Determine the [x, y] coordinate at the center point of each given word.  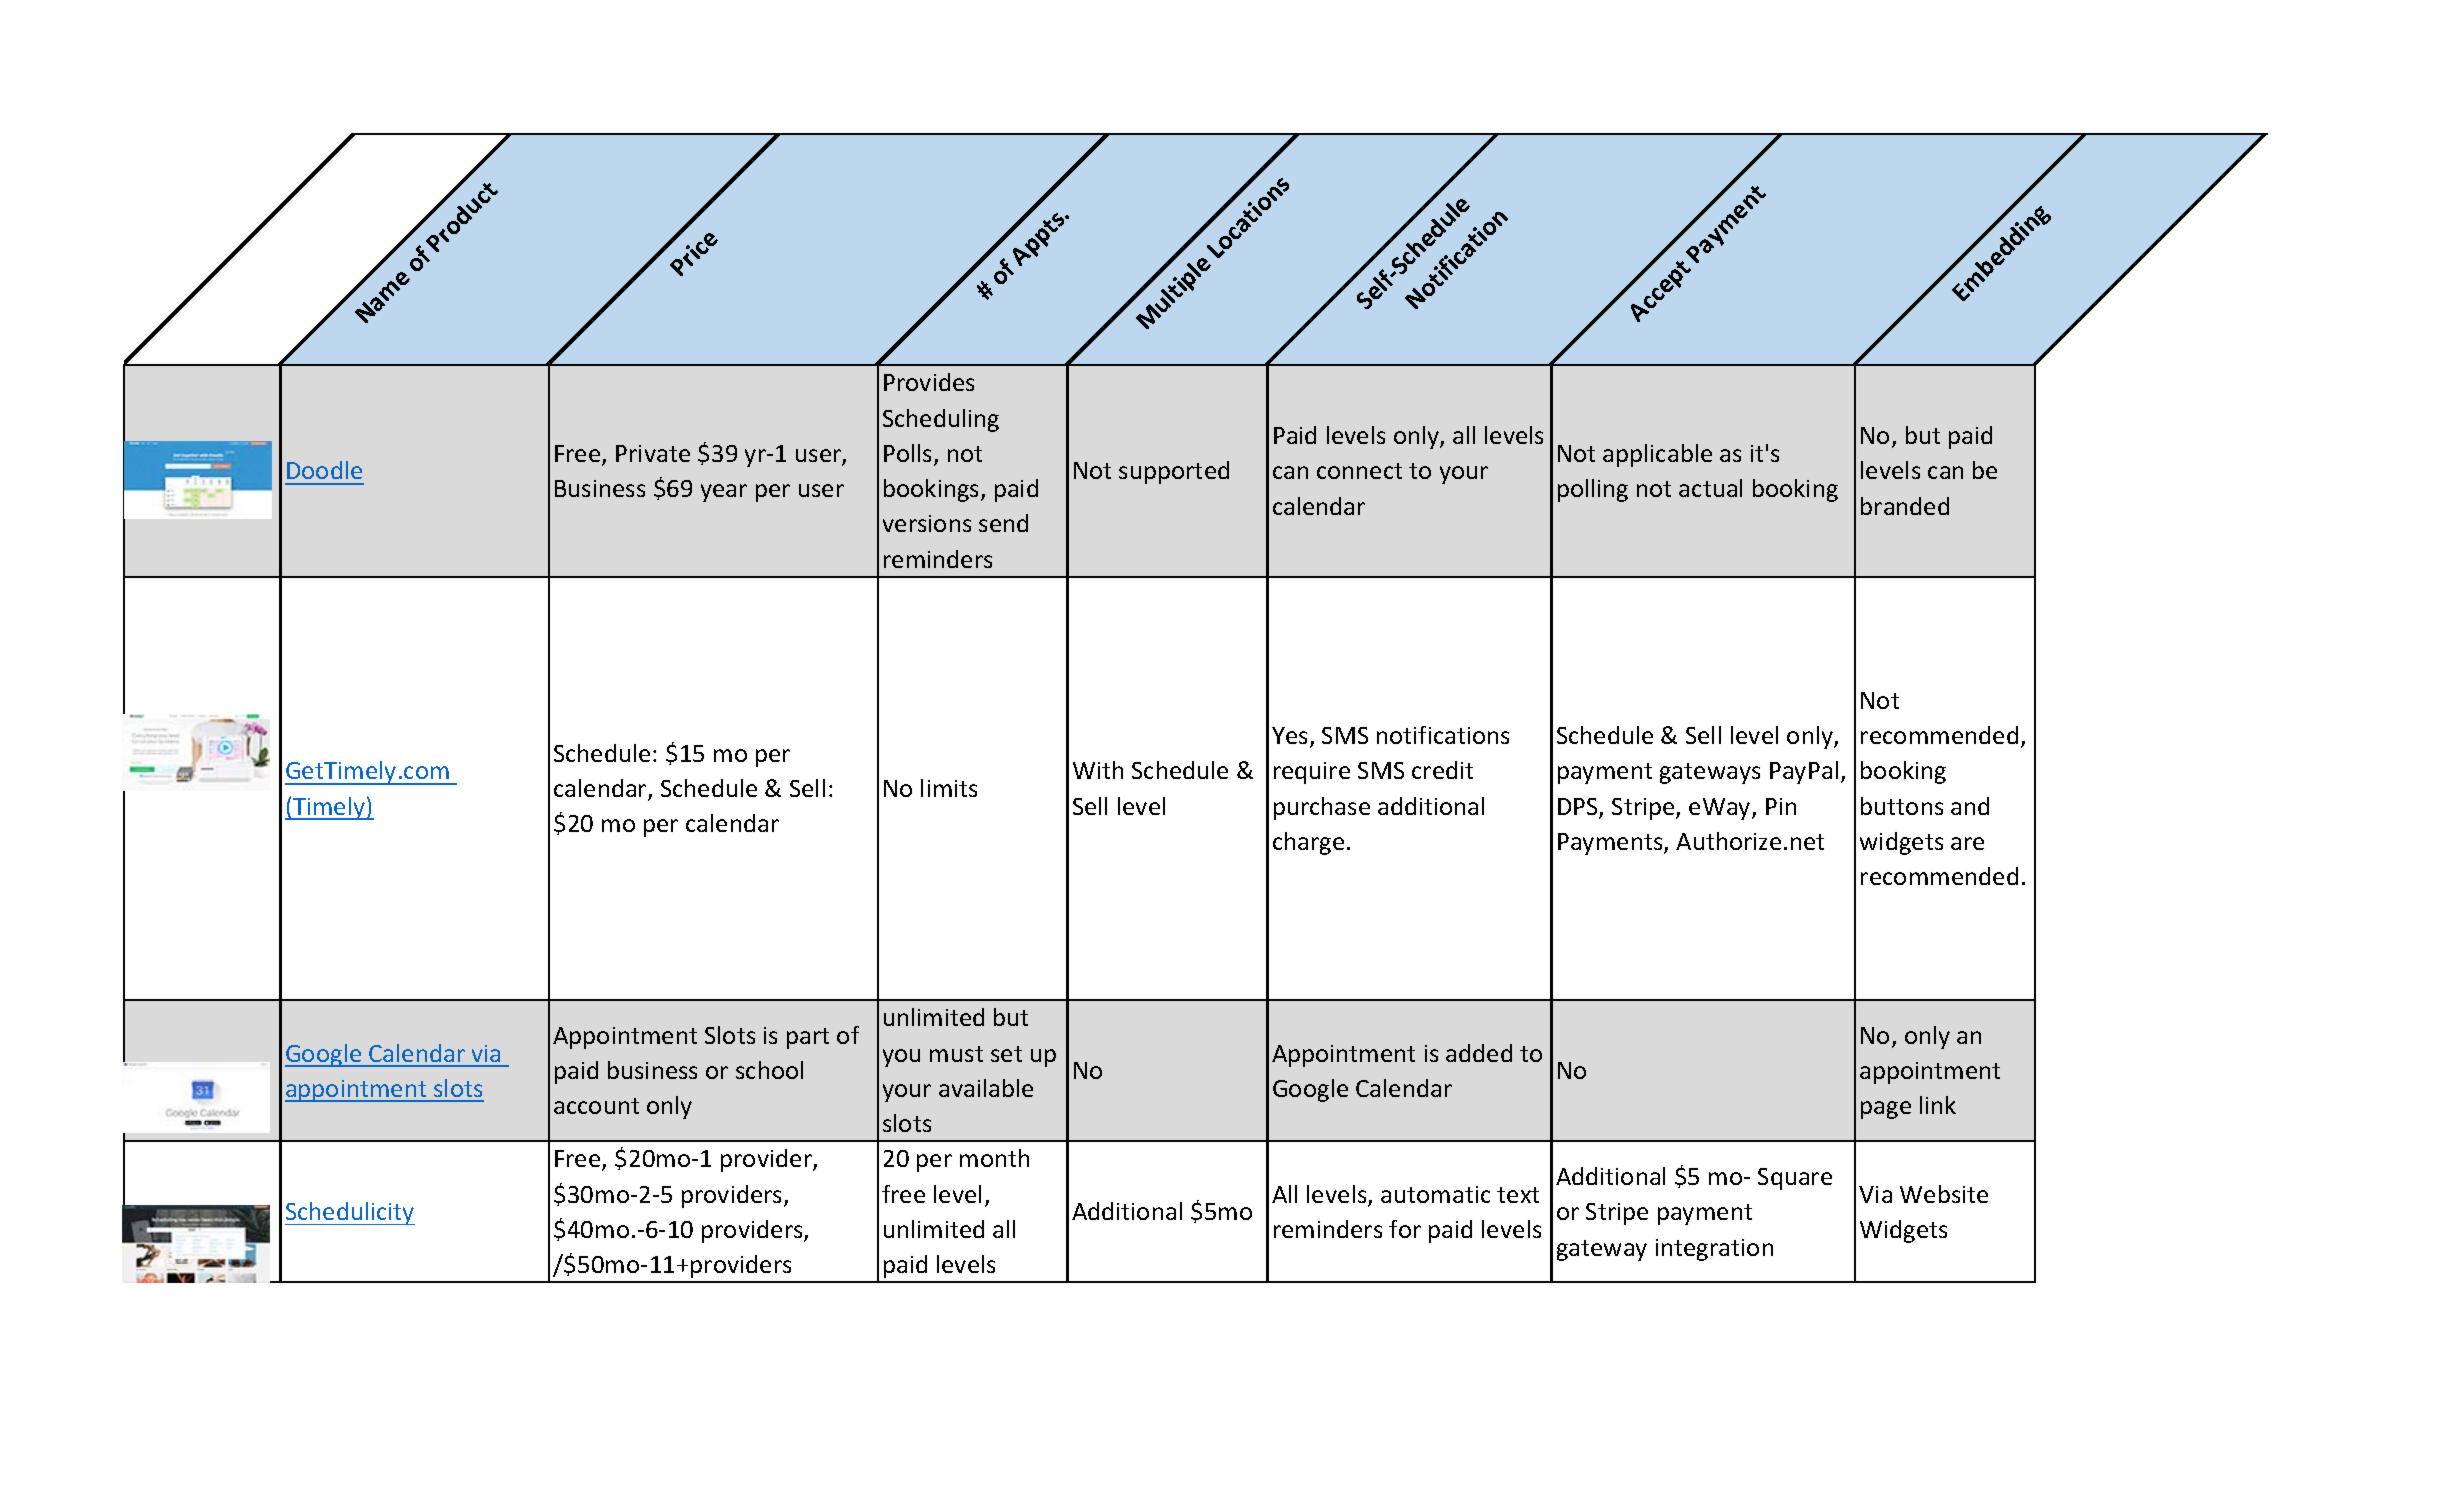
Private [653, 453]
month [994, 1158]
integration [1714, 1250]
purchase [1322, 808]
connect [1359, 471]
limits [949, 788]
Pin [1781, 806]
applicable [1657, 455]
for [1405, 1229]
